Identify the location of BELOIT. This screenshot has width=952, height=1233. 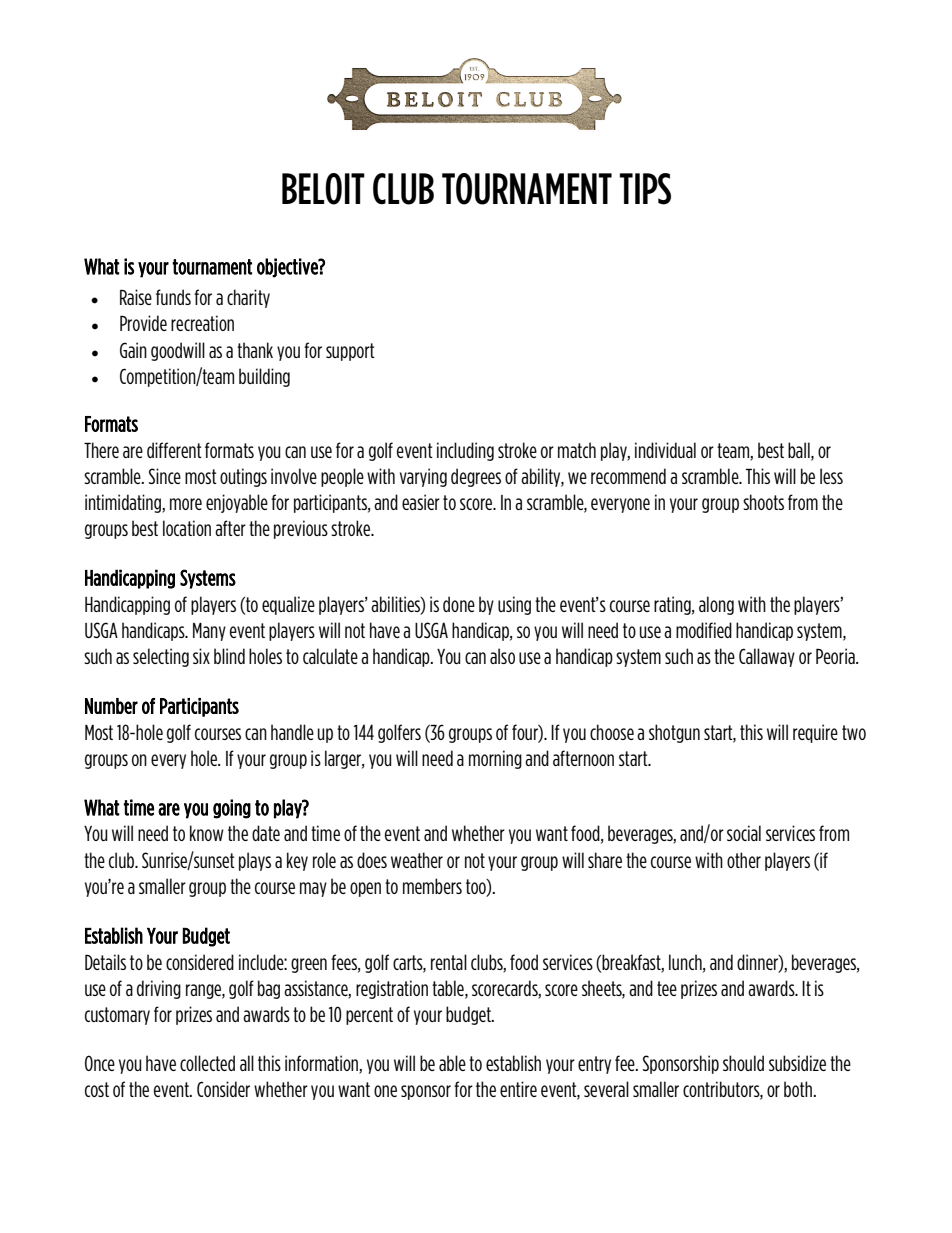
(323, 189).
